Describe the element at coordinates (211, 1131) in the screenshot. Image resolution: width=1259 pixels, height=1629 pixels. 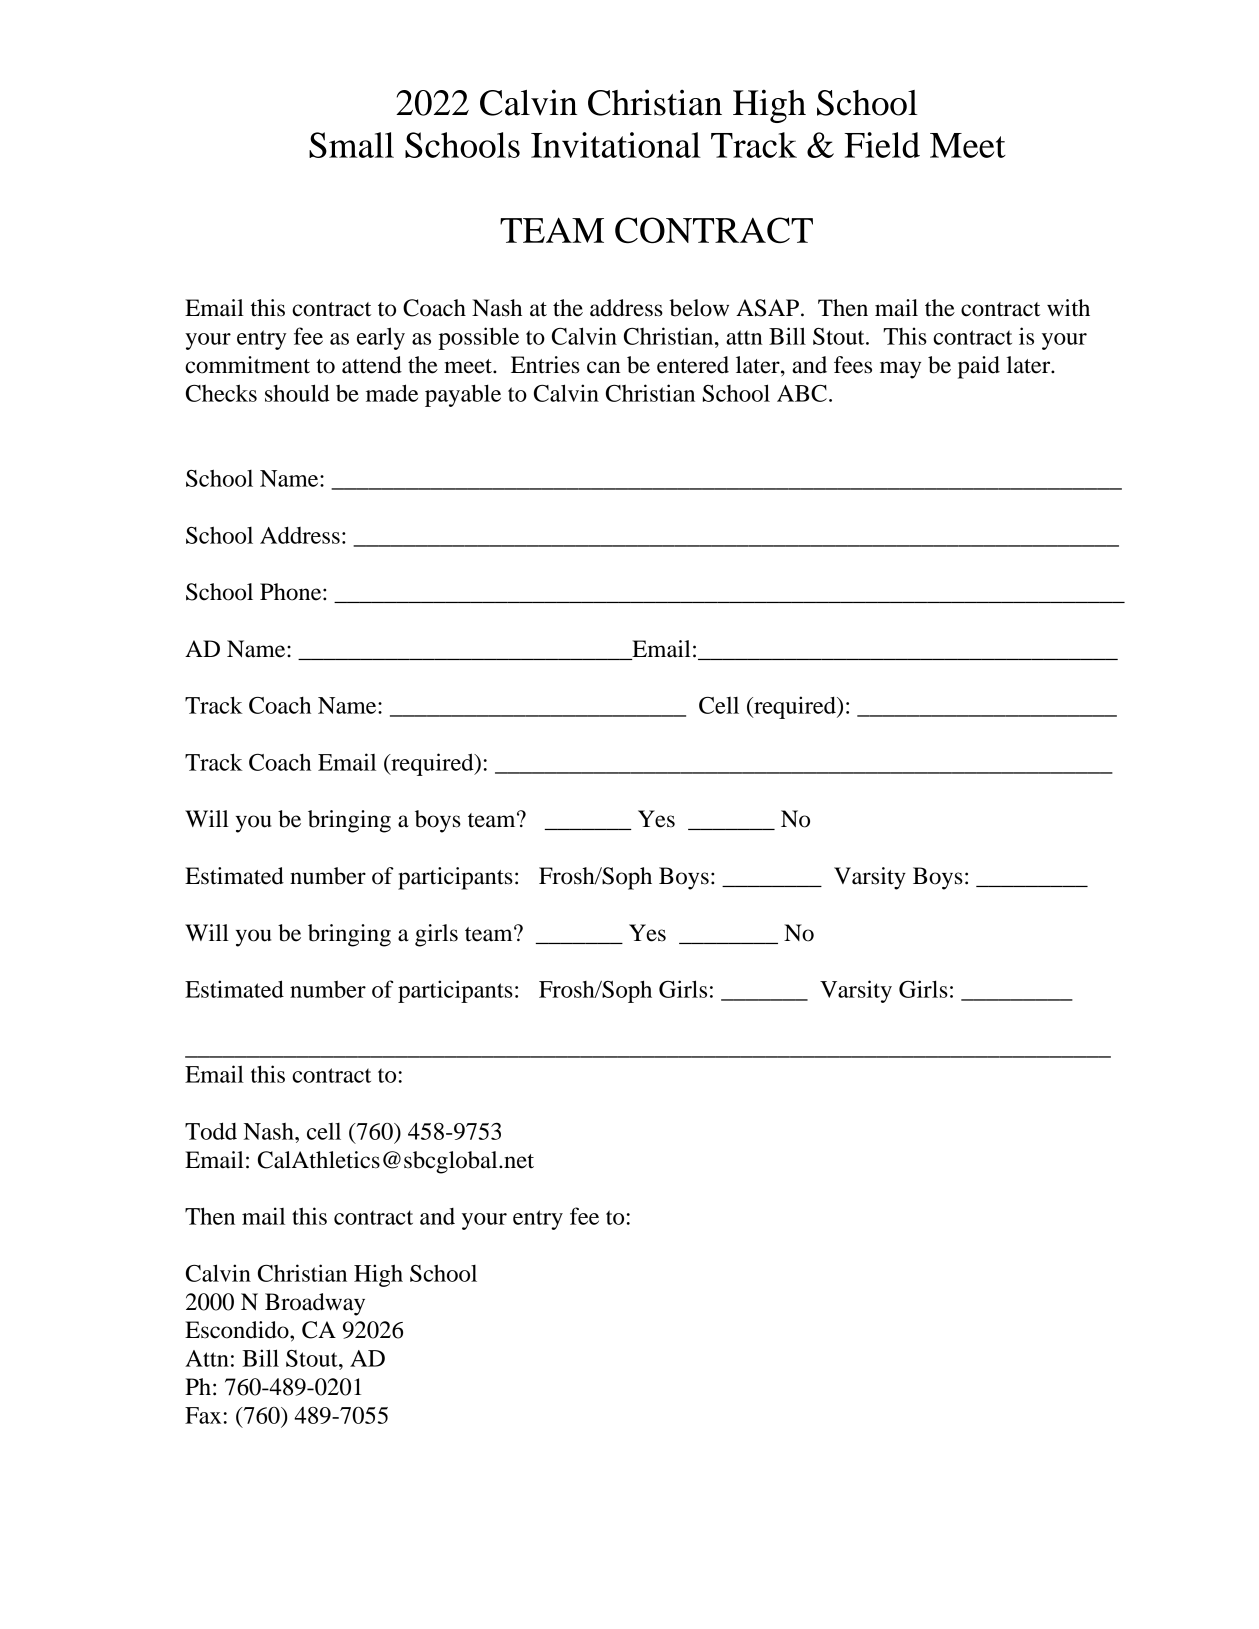
I see `Todd` at that location.
